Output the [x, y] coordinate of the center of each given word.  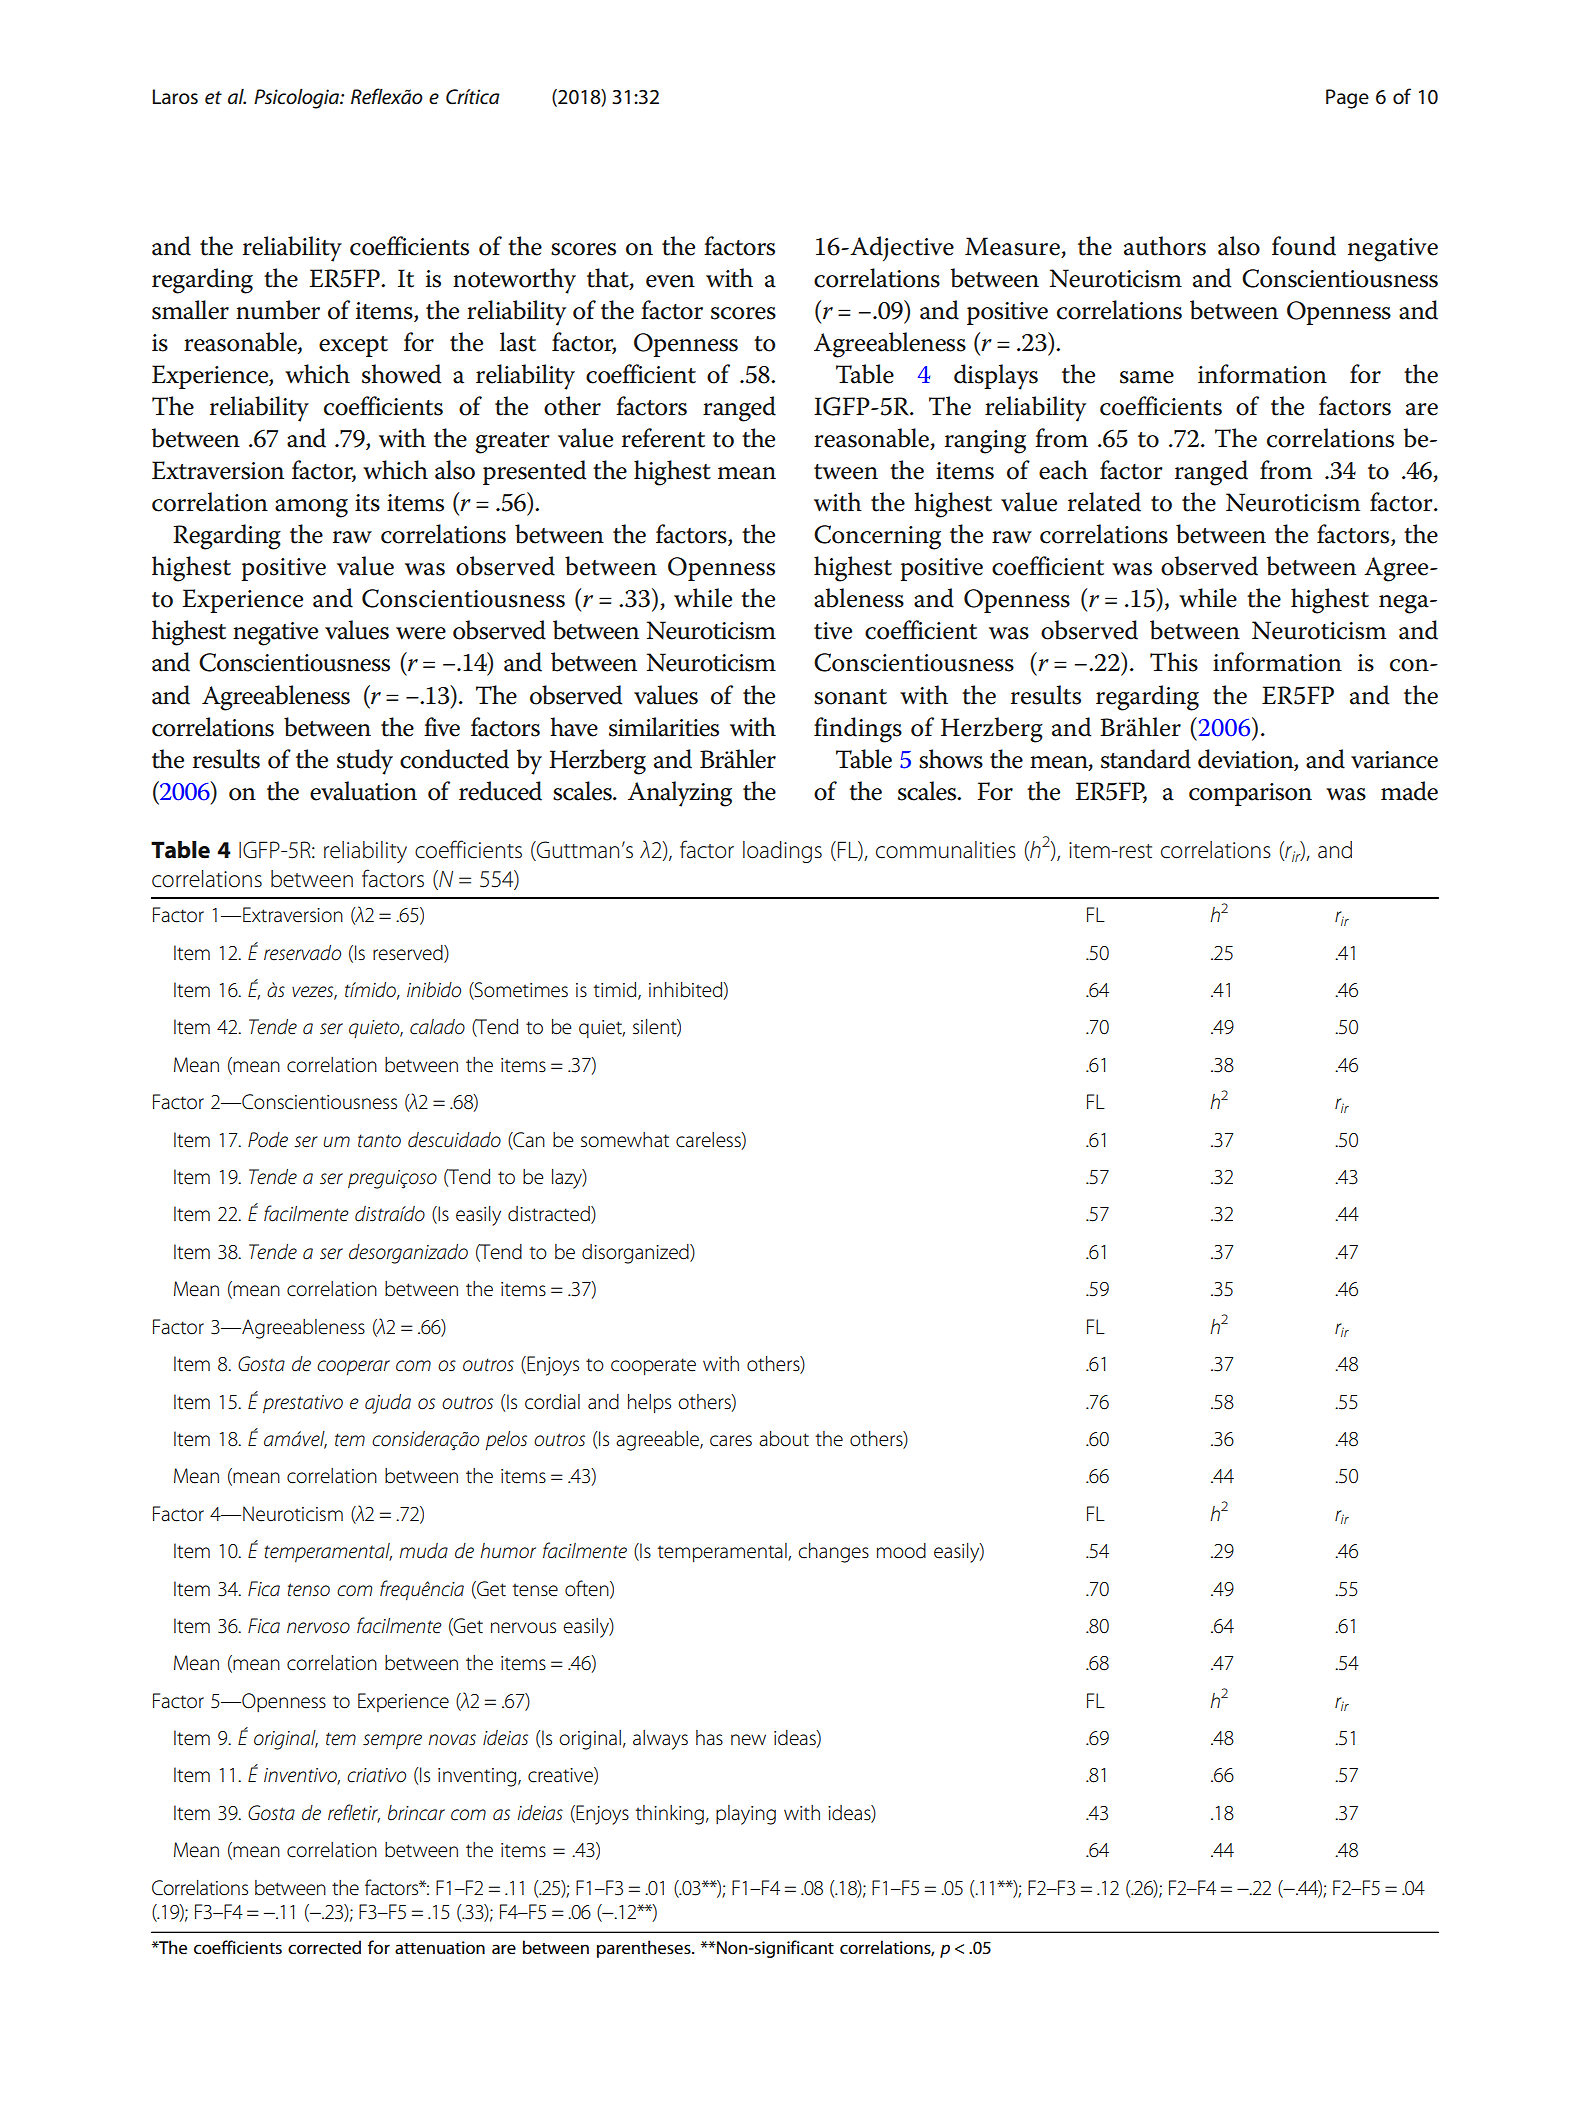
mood [901, 1551]
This [1174, 662]
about [784, 1439]
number [278, 310]
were [421, 633]
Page [1347, 99]
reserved [409, 953]
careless [709, 1140]
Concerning [877, 537]
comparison [1250, 794]
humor [508, 1551]
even [670, 281]
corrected [324, 1947]
